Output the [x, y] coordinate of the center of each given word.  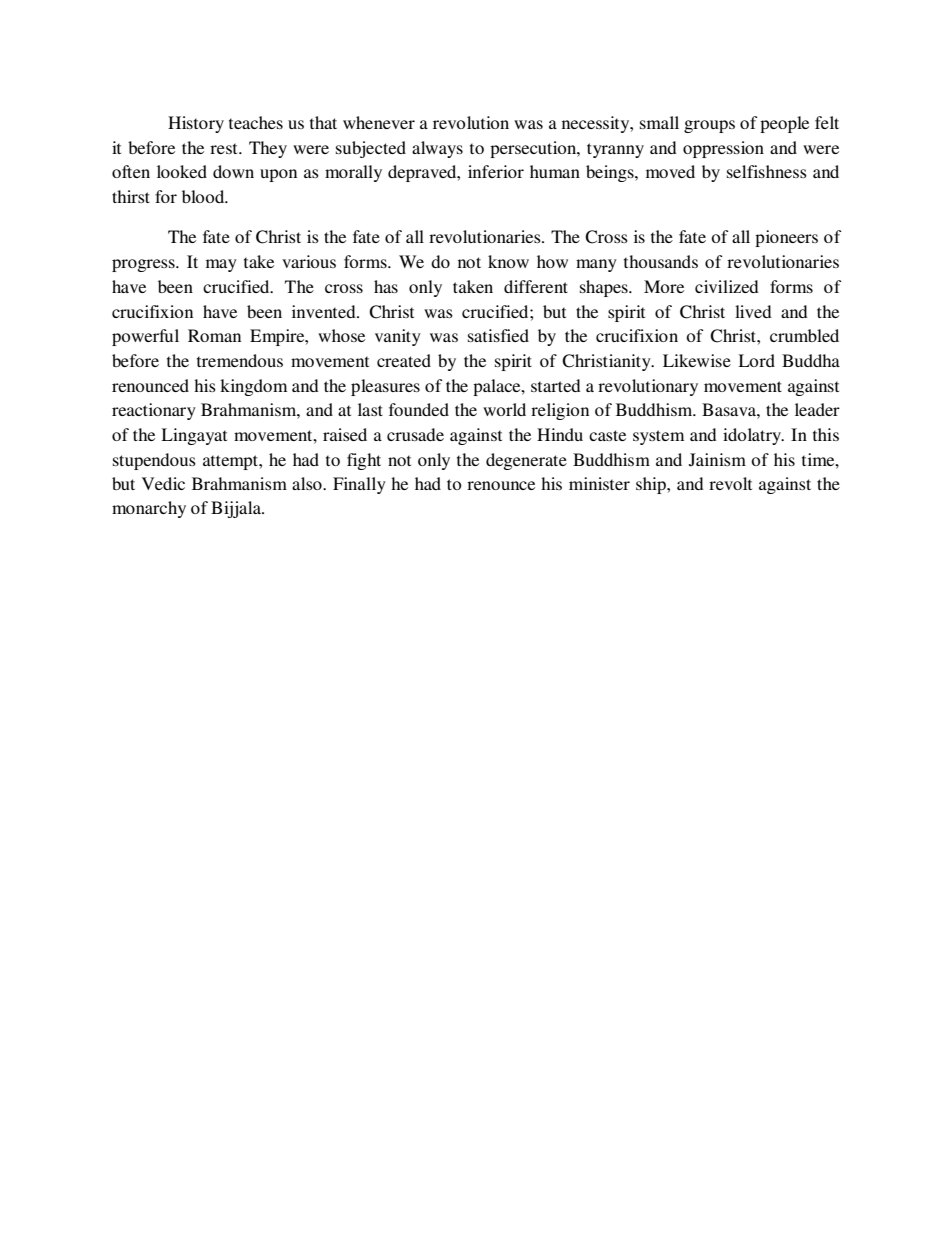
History [196, 124]
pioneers [786, 238]
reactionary [154, 411]
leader [817, 409]
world [504, 409]
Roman [214, 335]
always [437, 149]
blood [204, 196]
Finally [359, 485]
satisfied [498, 335]
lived [753, 311]
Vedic [163, 483]
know [508, 261]
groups [709, 126]
